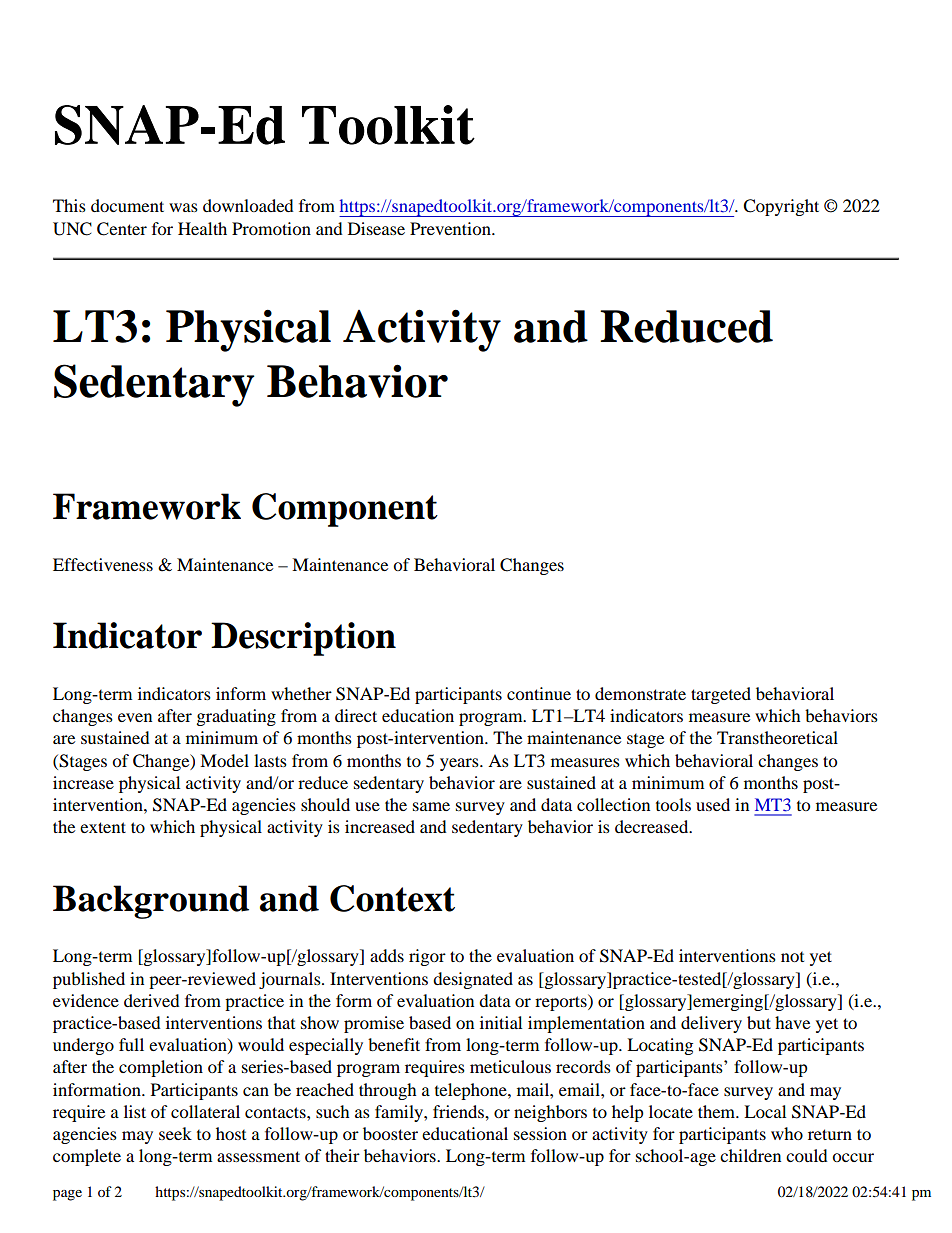 The width and height of the screenshot is (952, 1233). What do you see at coordinates (750, 1155) in the screenshot?
I see `children` at bounding box center [750, 1155].
